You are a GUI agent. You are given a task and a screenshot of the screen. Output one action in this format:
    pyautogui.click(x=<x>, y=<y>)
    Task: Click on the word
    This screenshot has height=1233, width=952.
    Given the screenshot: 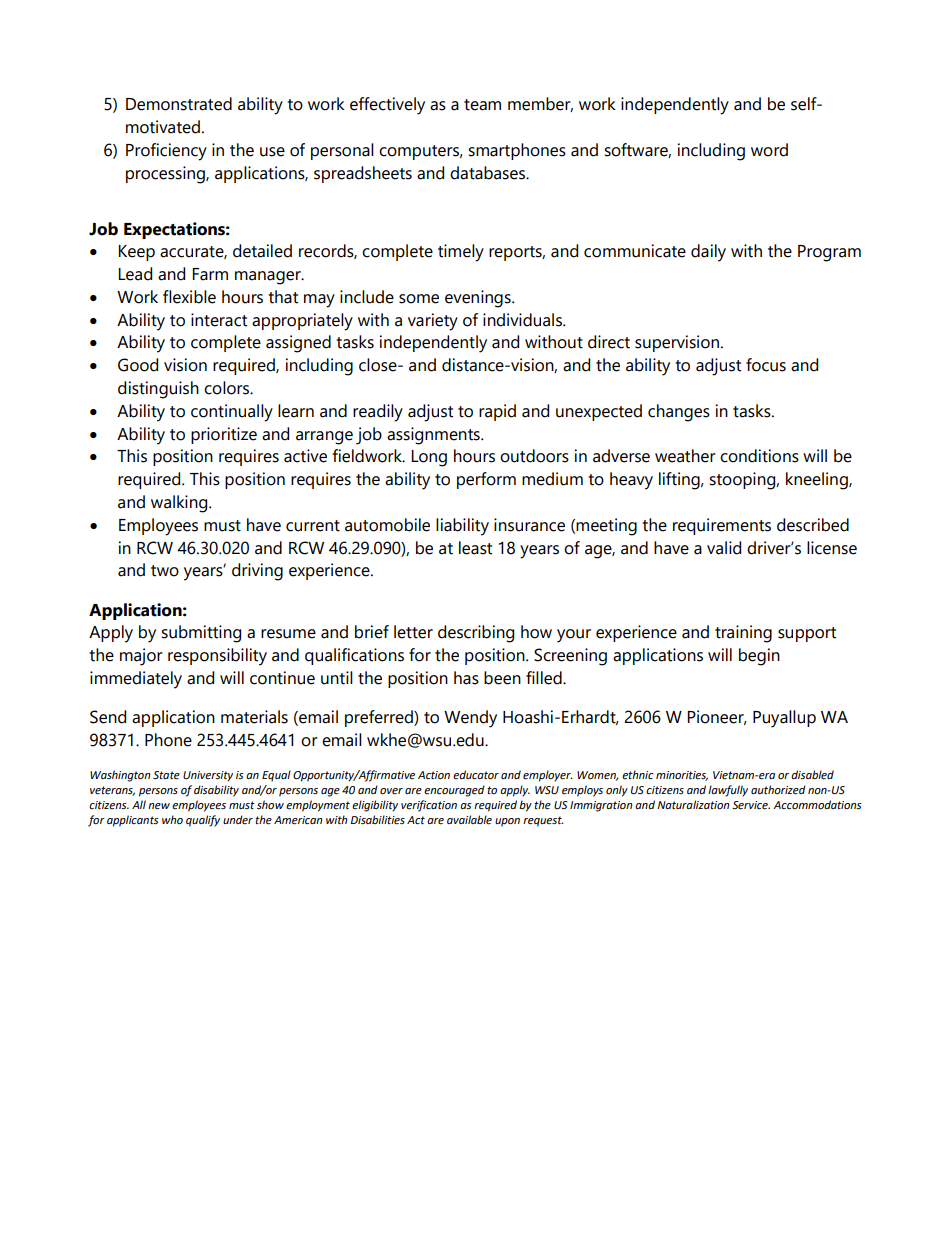 What is the action you would take?
    pyautogui.click(x=769, y=150)
